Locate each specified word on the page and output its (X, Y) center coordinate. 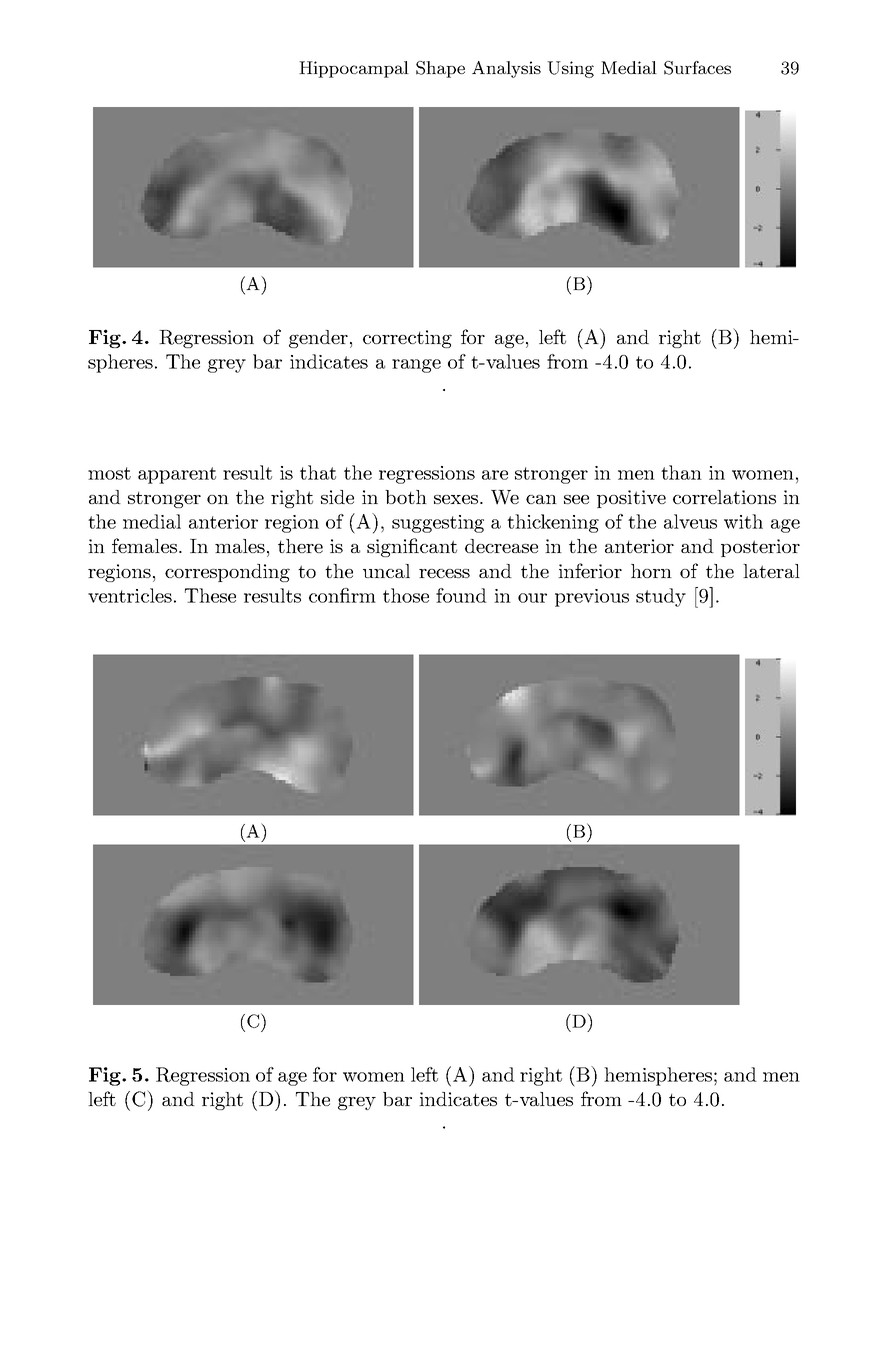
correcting (407, 339)
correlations (724, 497)
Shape (440, 69)
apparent (177, 475)
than (681, 472)
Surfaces (697, 68)
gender (318, 339)
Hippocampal (354, 69)
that (318, 472)
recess (444, 573)
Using (570, 69)
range (416, 366)
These (210, 595)
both (406, 497)
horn (651, 571)
